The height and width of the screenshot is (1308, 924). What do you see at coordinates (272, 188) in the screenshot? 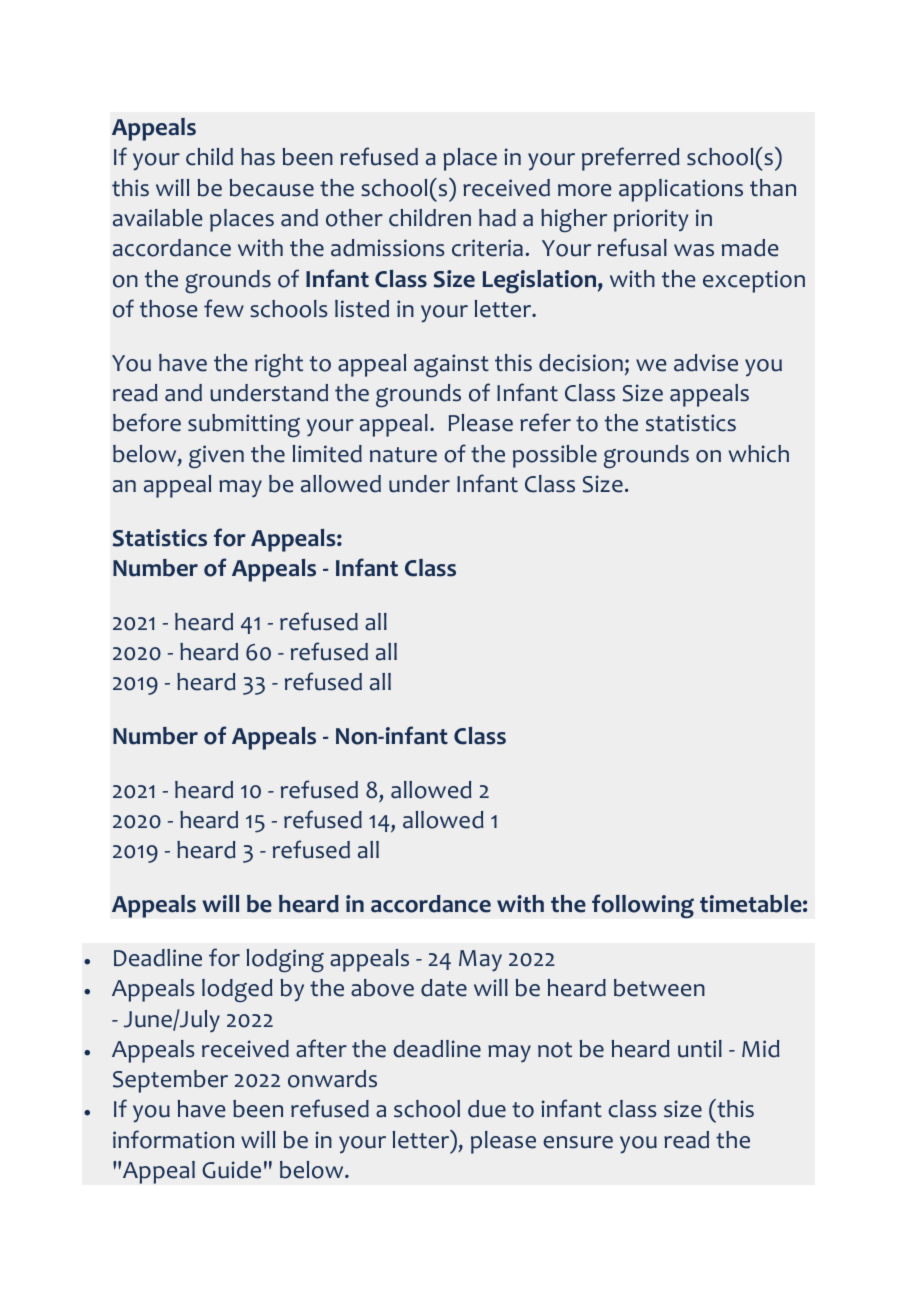
I see `because` at bounding box center [272, 188].
